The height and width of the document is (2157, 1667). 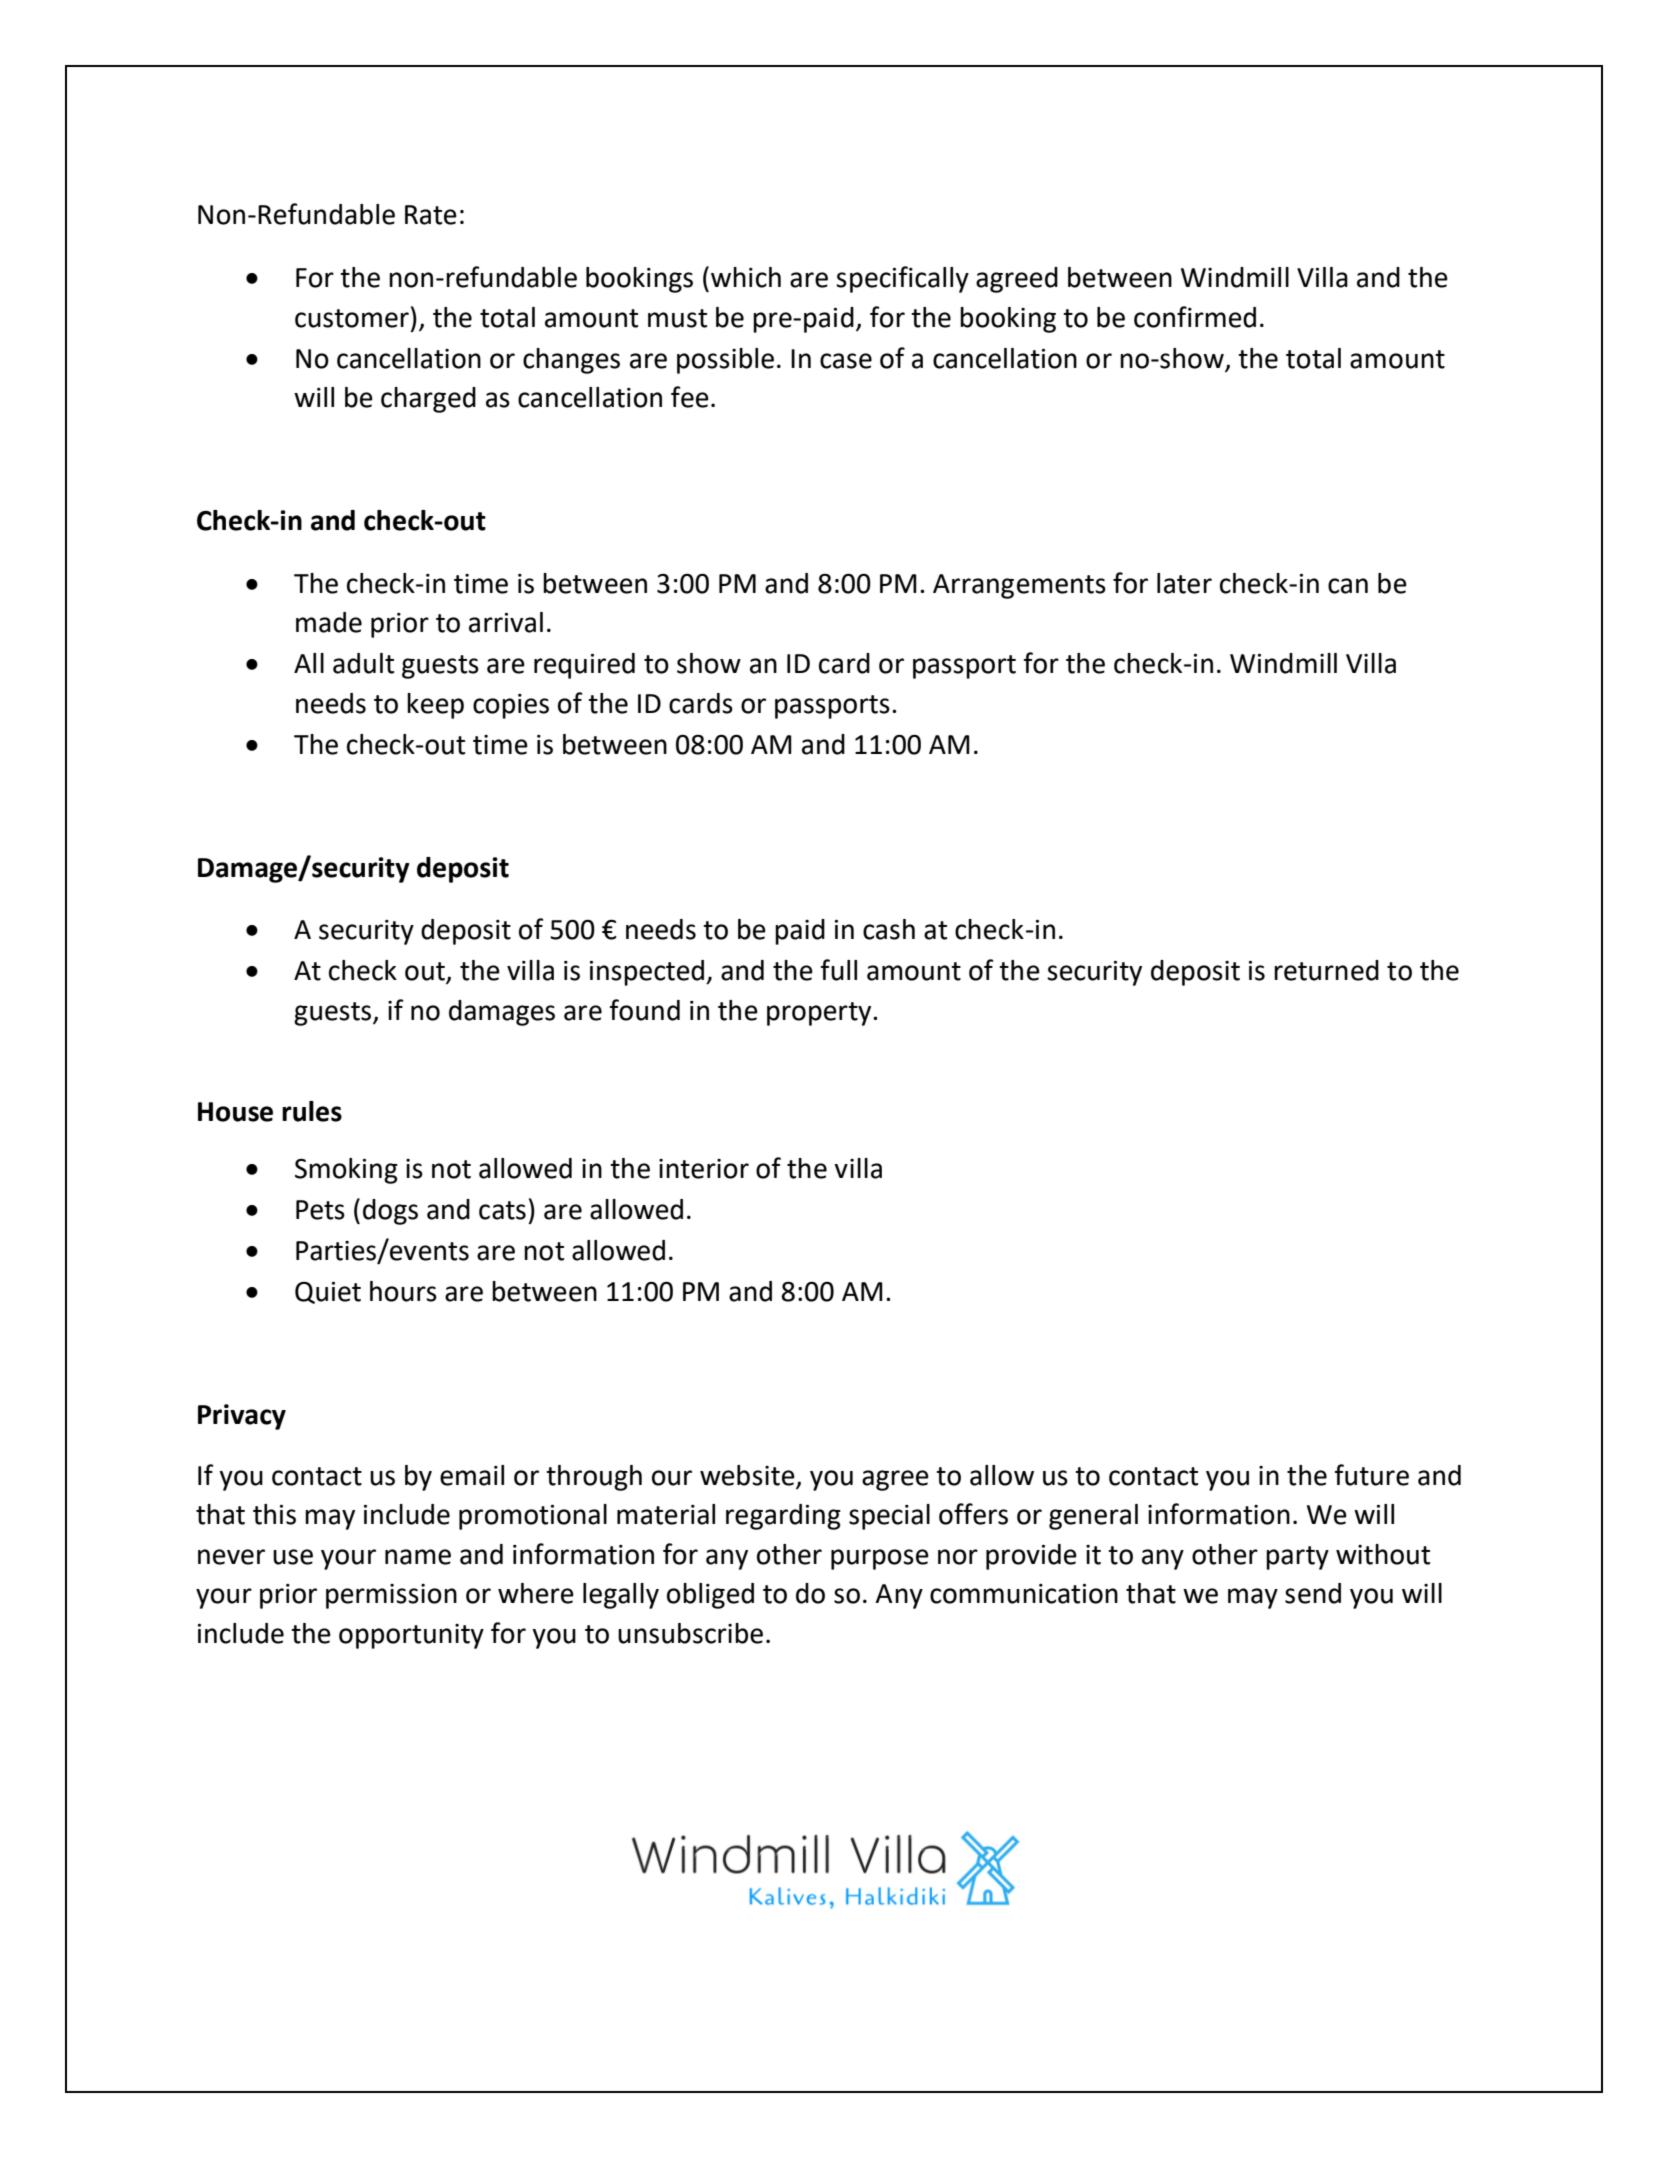 I want to click on confirmed, so click(x=1195, y=317).
